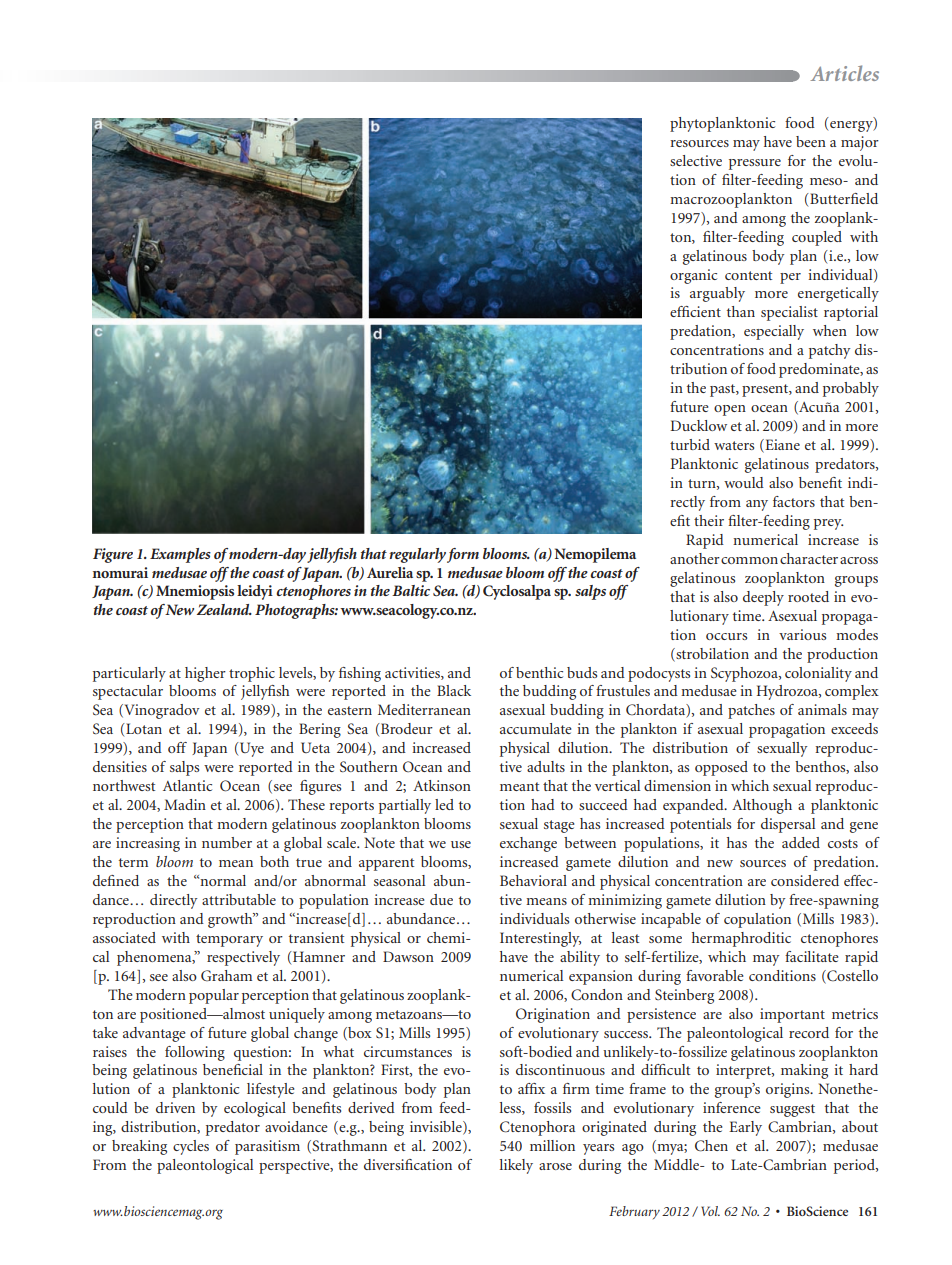  What do you see at coordinates (461, 844) in the screenshot?
I see `use` at bounding box center [461, 844].
